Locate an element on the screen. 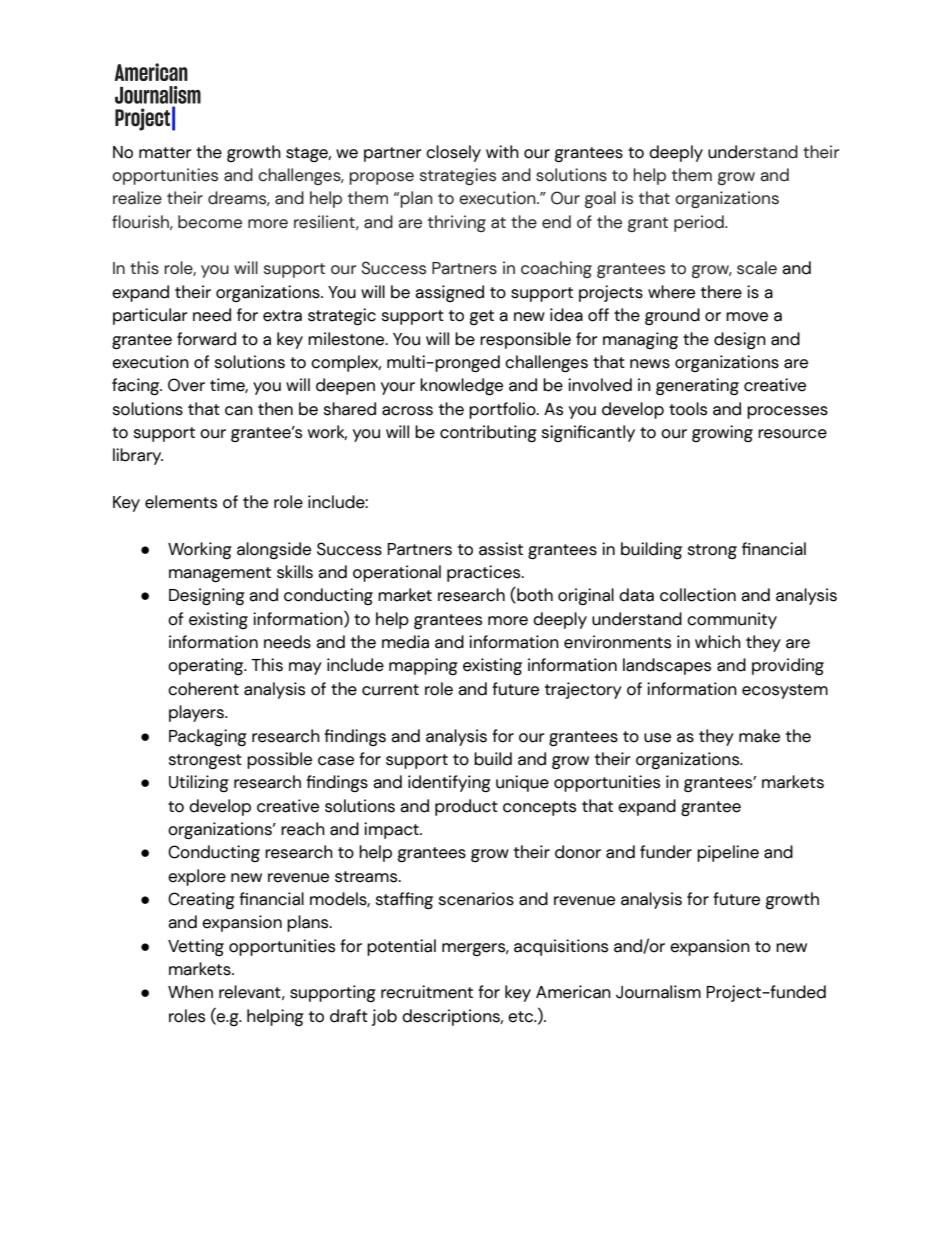 The height and width of the screenshot is (1233, 952). When is located at coordinates (190, 992).
